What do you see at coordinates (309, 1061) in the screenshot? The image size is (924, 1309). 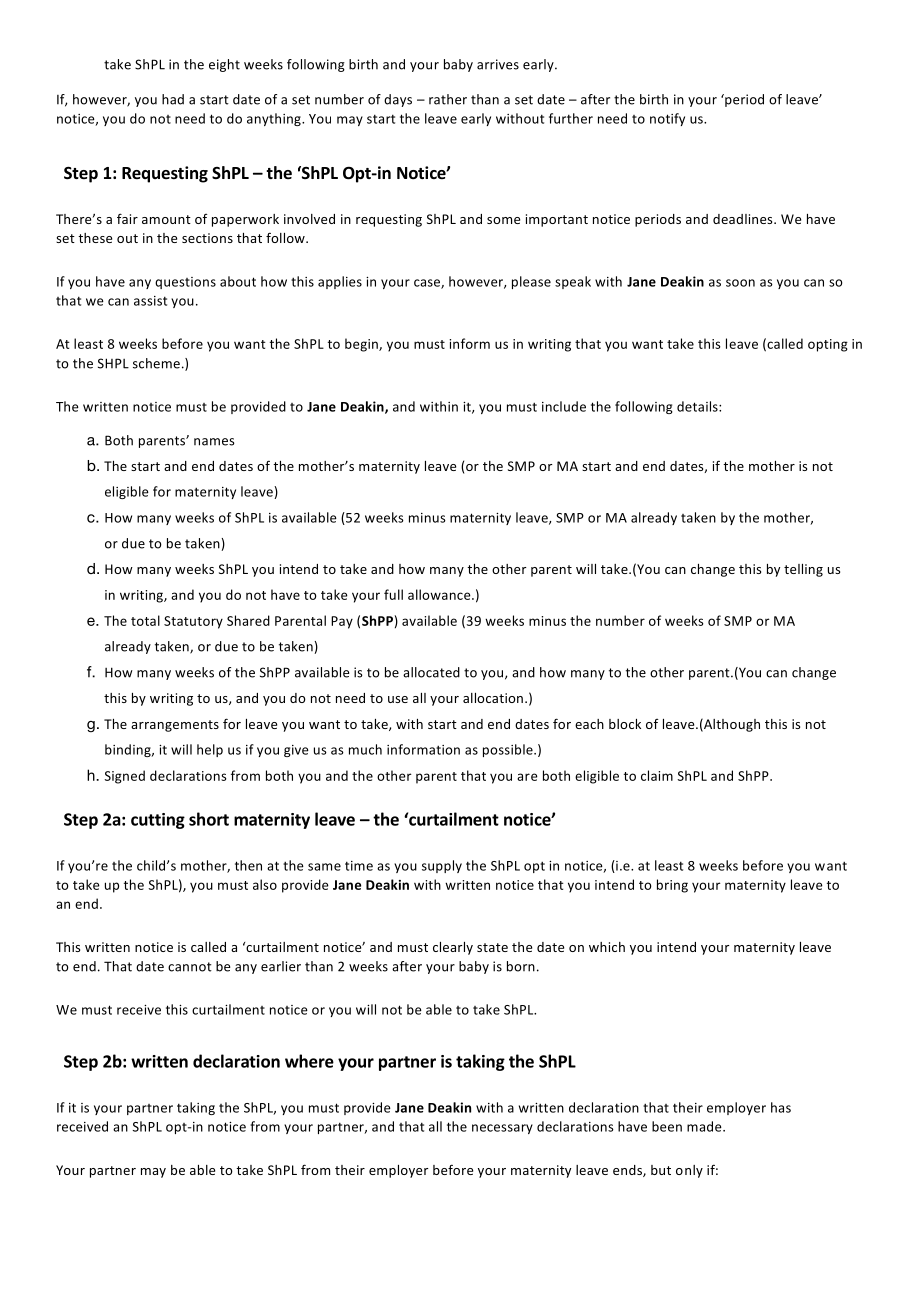 I see `where` at bounding box center [309, 1061].
